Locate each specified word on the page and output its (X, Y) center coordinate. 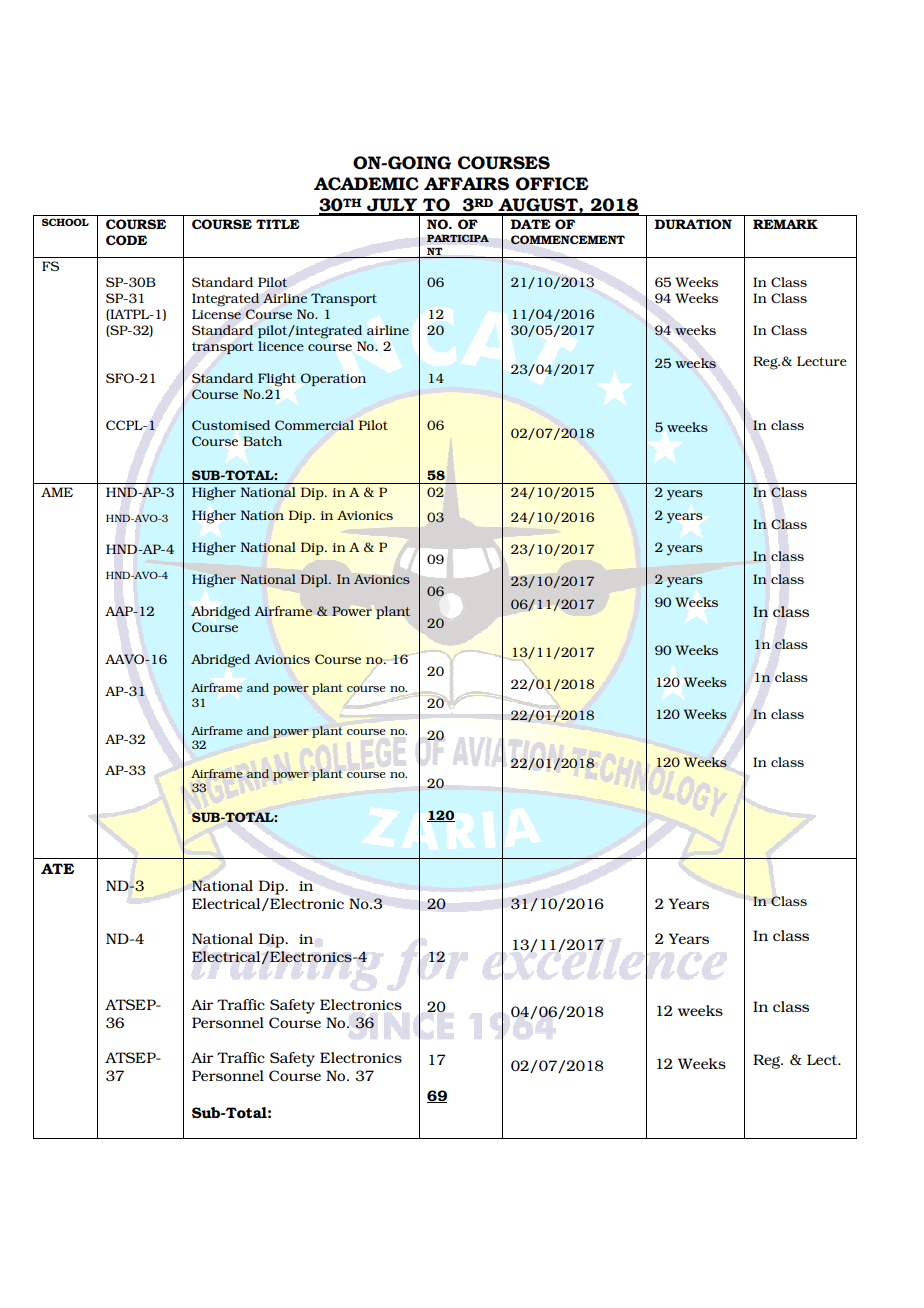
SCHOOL (65, 222)
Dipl (315, 580)
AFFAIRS (466, 184)
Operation (333, 379)
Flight (277, 380)
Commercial (314, 425)
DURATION (693, 224)
